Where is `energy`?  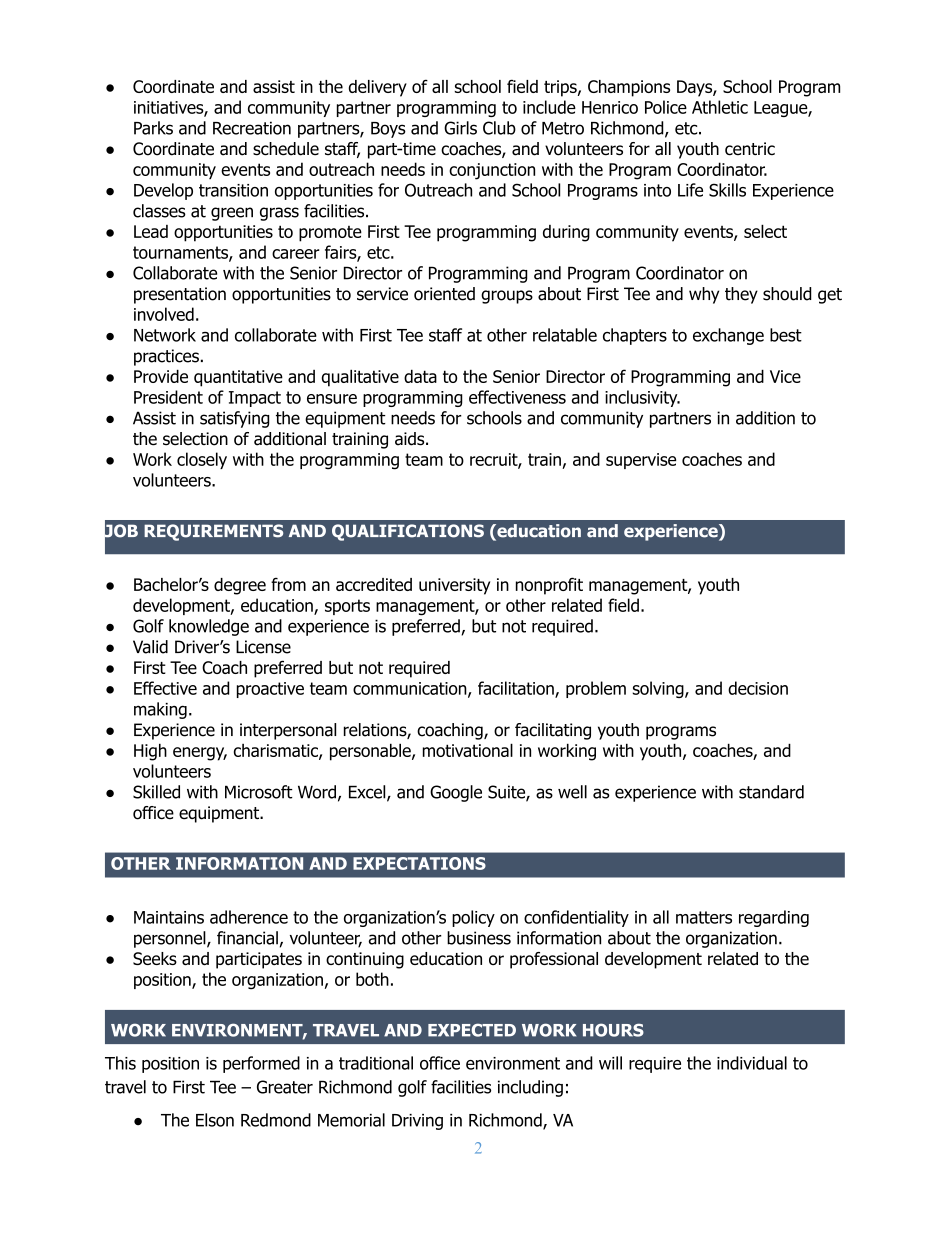 energy is located at coordinates (200, 754).
